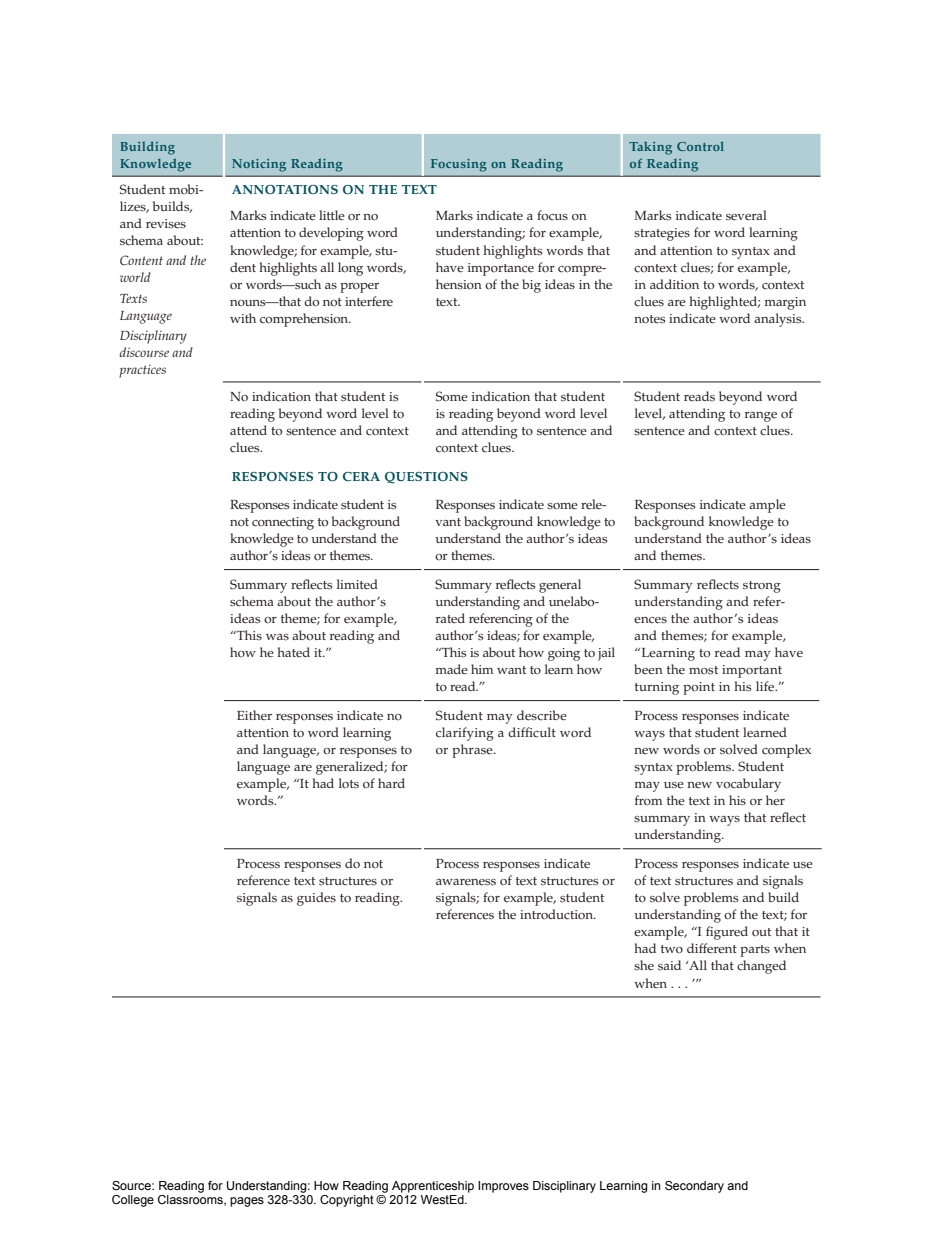 The width and height of the screenshot is (952, 1233). I want to click on awareness, so click(466, 882).
